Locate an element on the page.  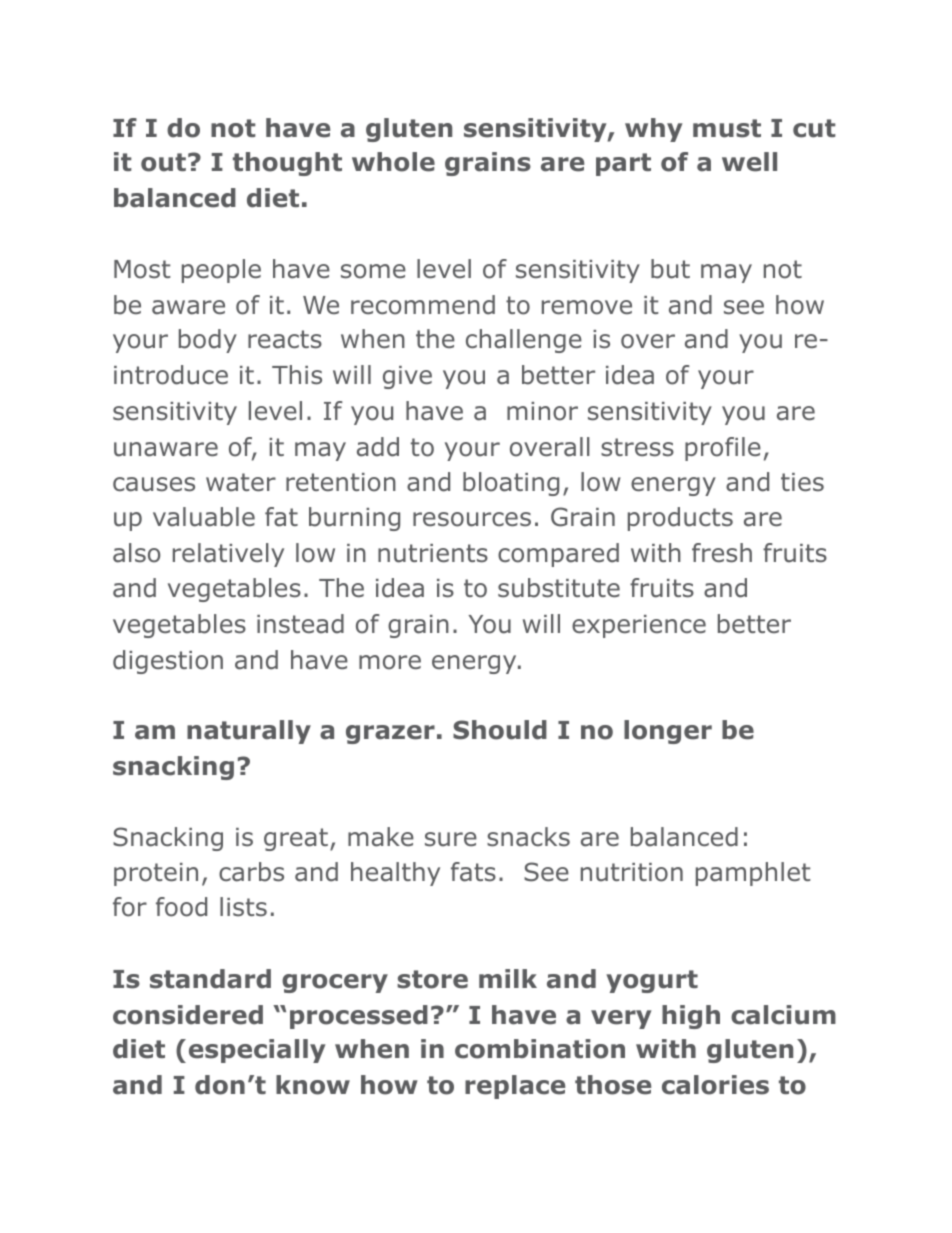
body is located at coordinates (208, 341).
